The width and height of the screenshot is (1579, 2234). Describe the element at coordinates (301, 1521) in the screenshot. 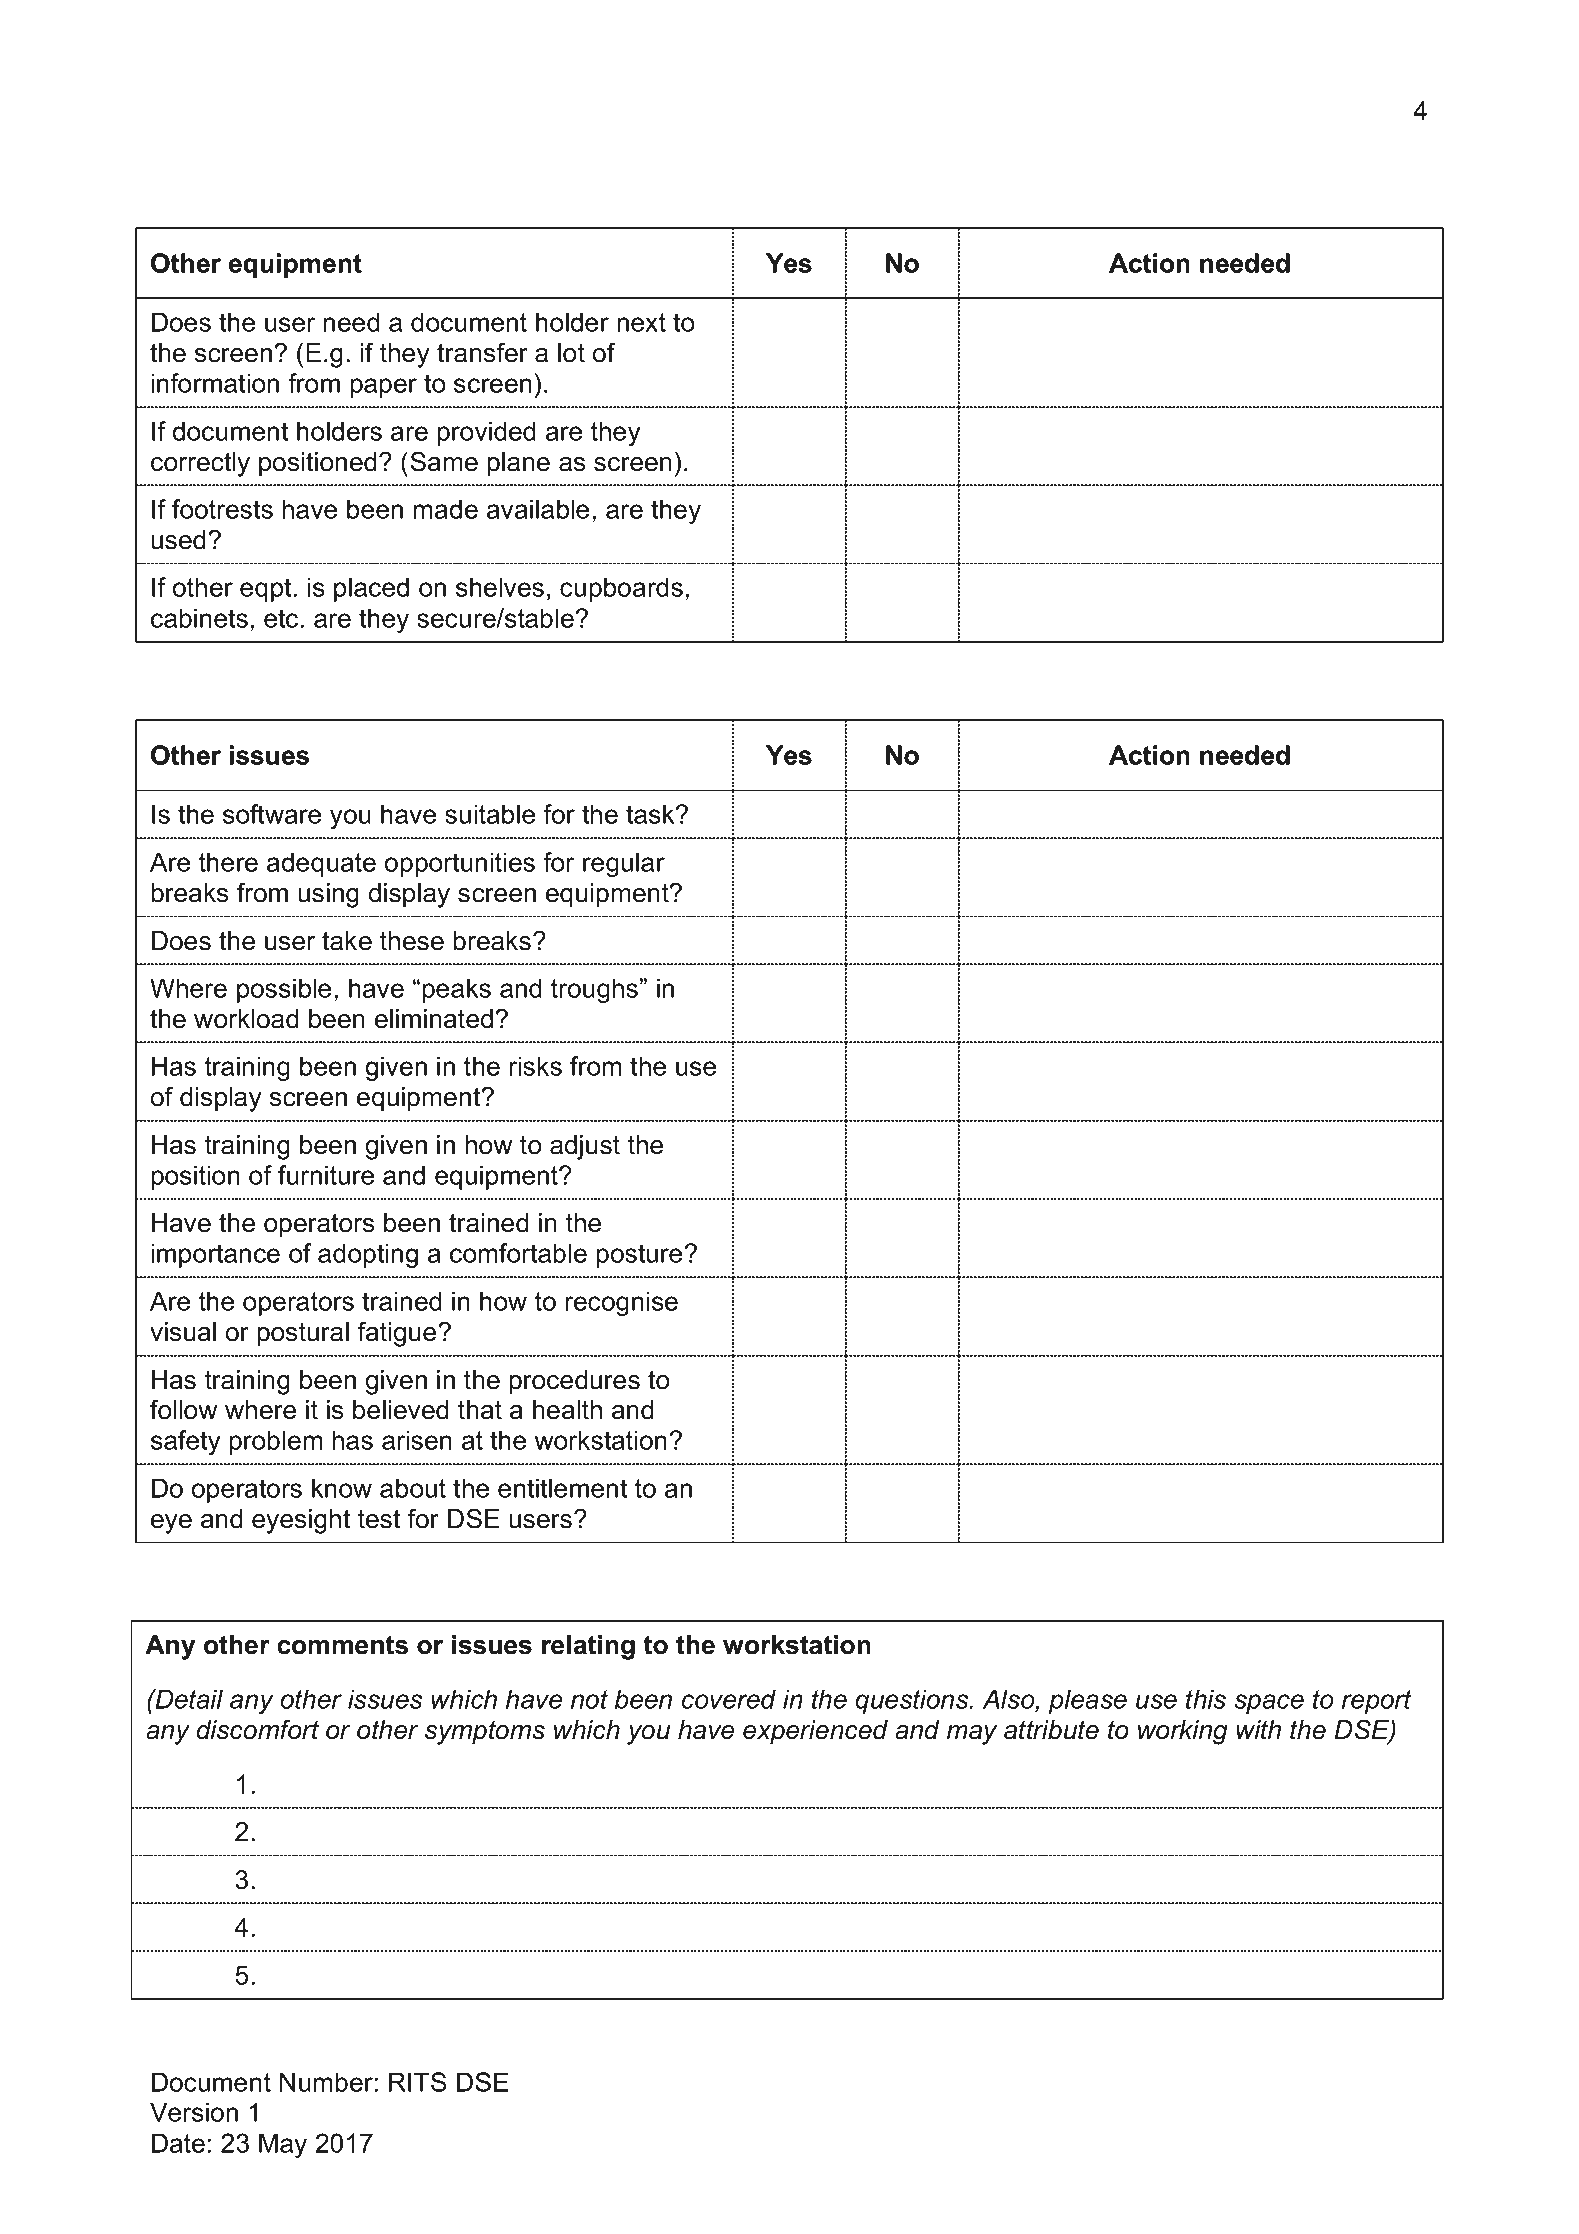

I see `eyesight` at that location.
